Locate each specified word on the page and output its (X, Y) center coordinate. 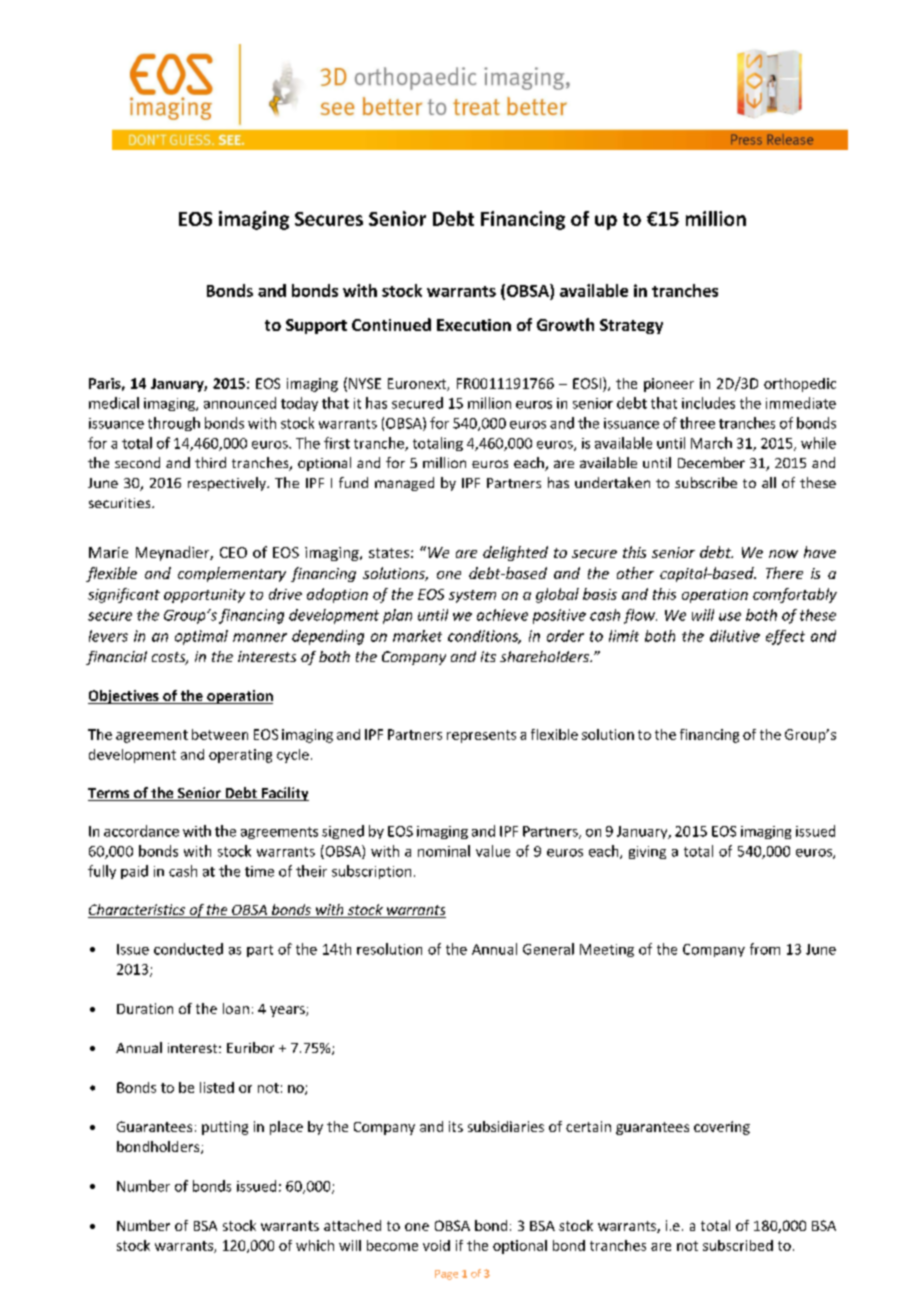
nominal (444, 851)
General (548, 949)
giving (647, 852)
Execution (474, 325)
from (765, 949)
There (784, 573)
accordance (141, 831)
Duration (145, 1008)
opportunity (204, 596)
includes (708, 403)
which (315, 1245)
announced (240, 403)
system (472, 596)
